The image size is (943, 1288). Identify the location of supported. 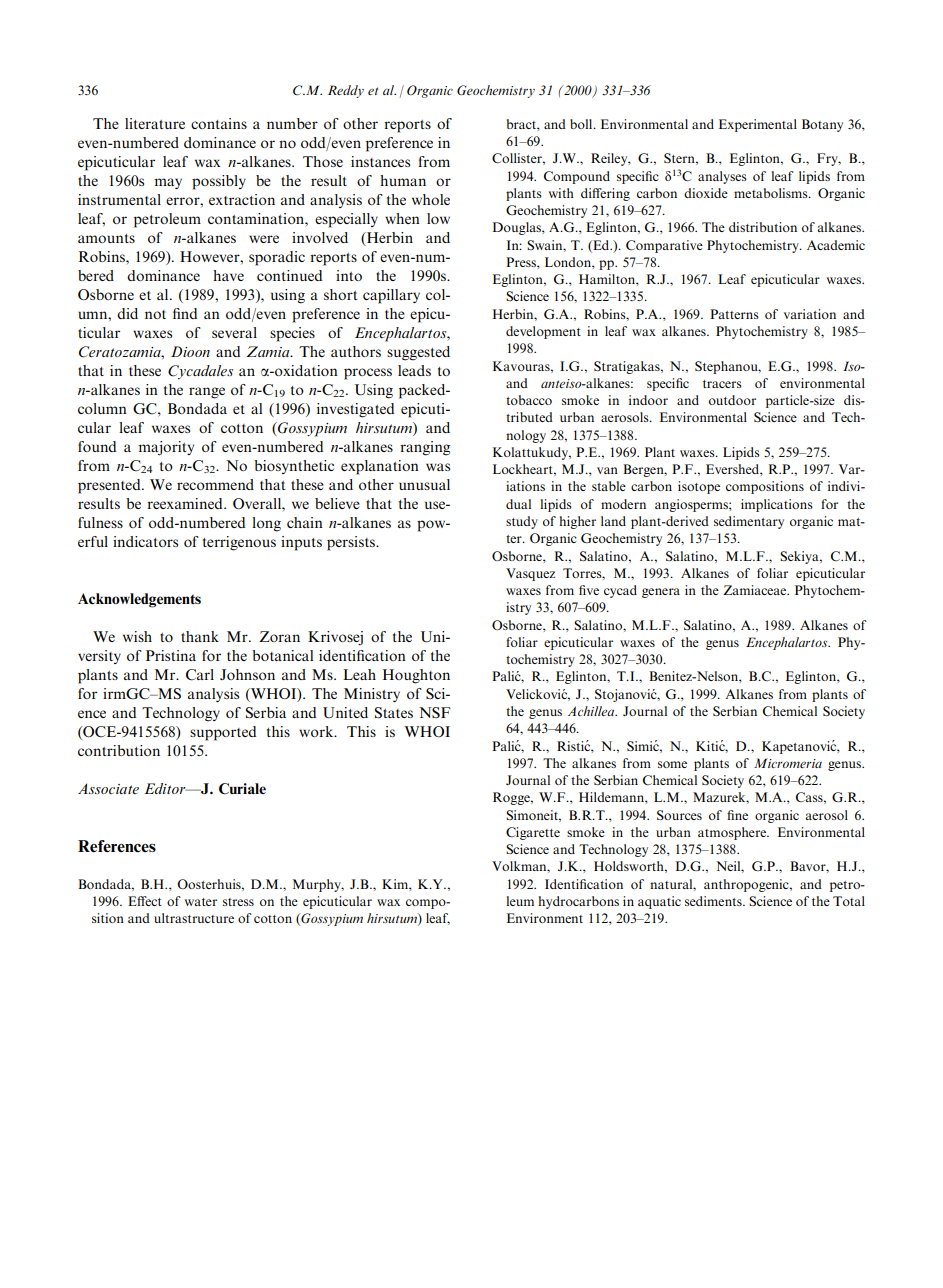
(223, 733).
